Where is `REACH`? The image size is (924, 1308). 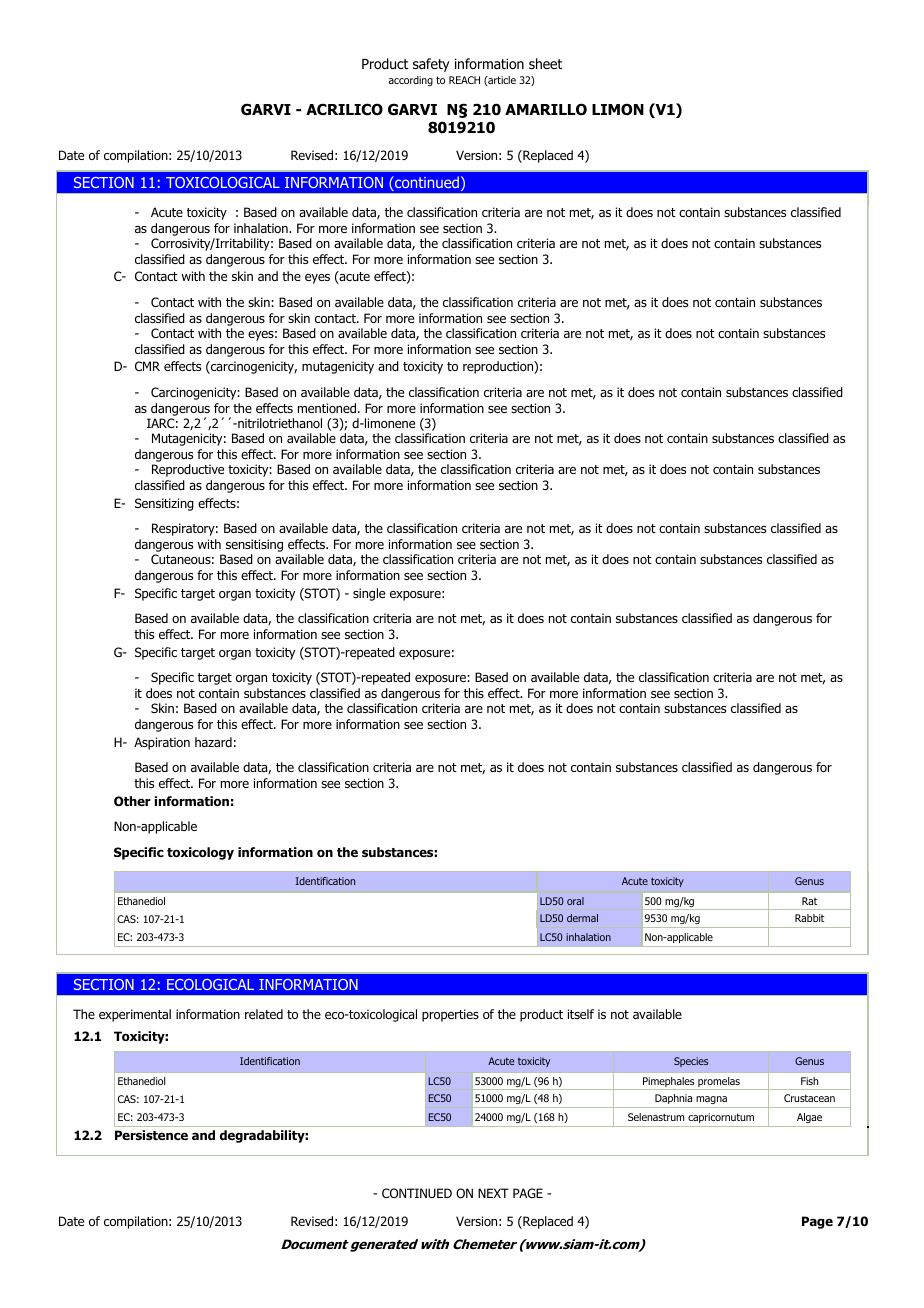 REACH is located at coordinates (464, 80).
